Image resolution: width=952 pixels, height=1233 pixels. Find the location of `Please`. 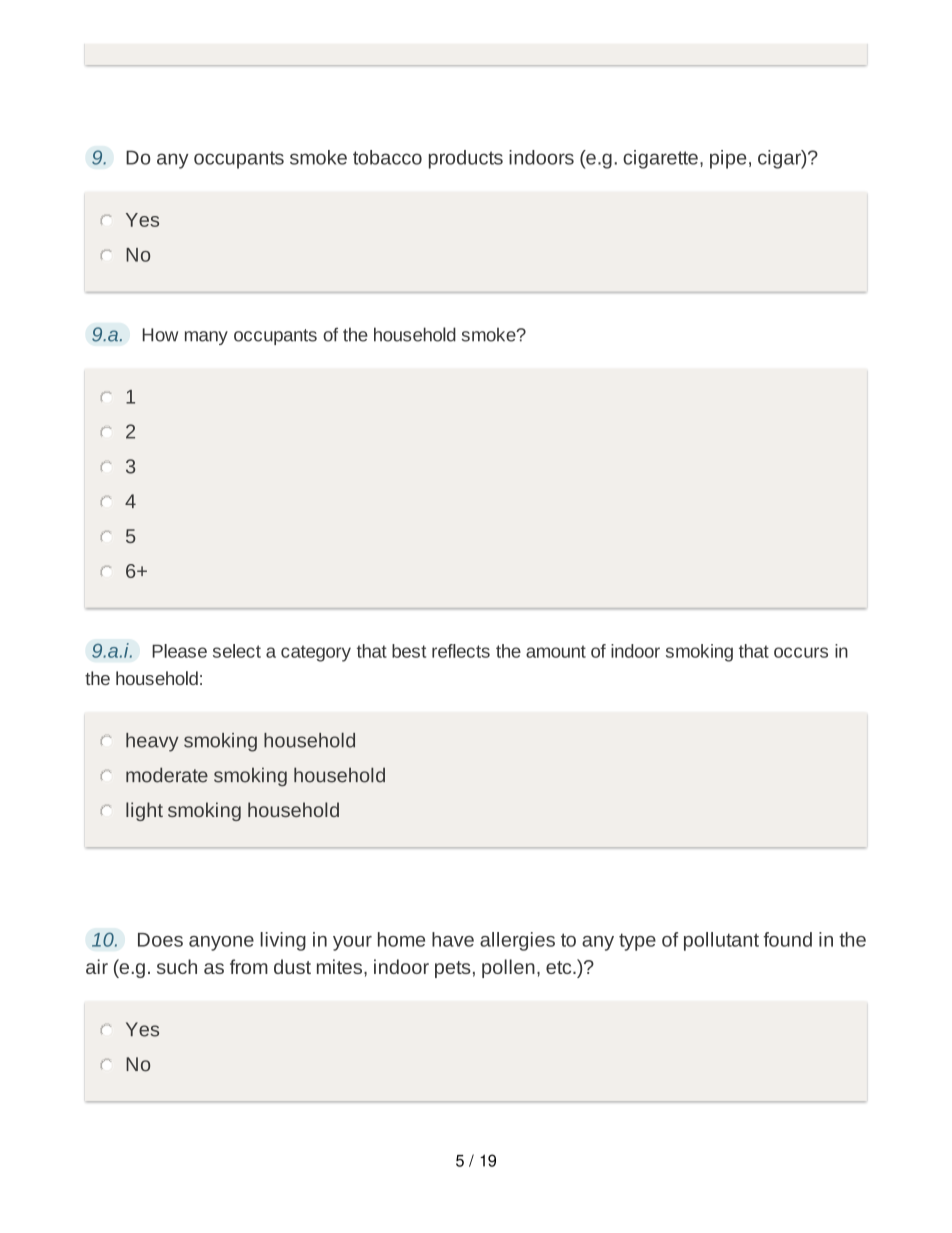

Please is located at coordinates (179, 651).
